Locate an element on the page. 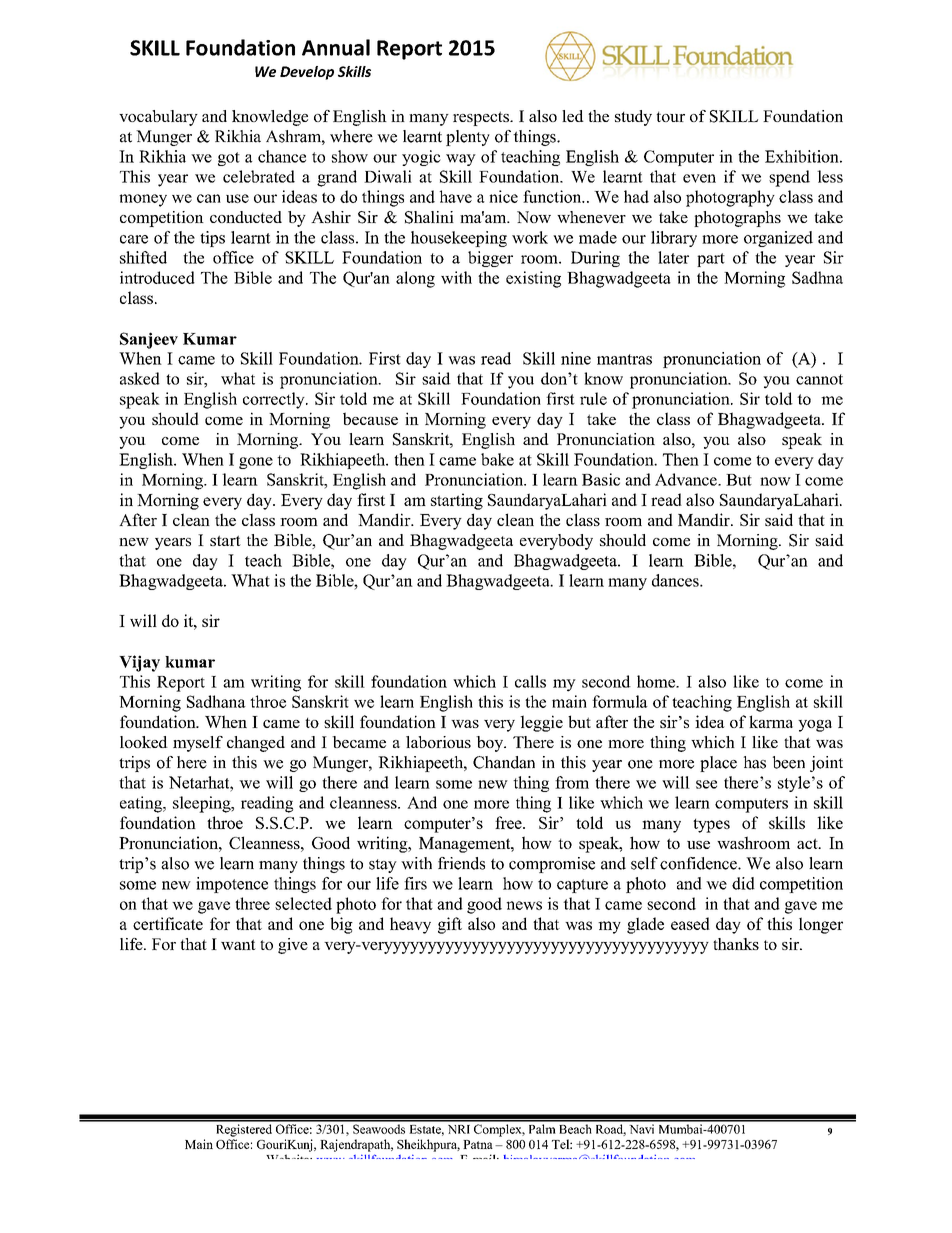 This page has height=1233, width=952. Advance is located at coordinates (687, 479).
